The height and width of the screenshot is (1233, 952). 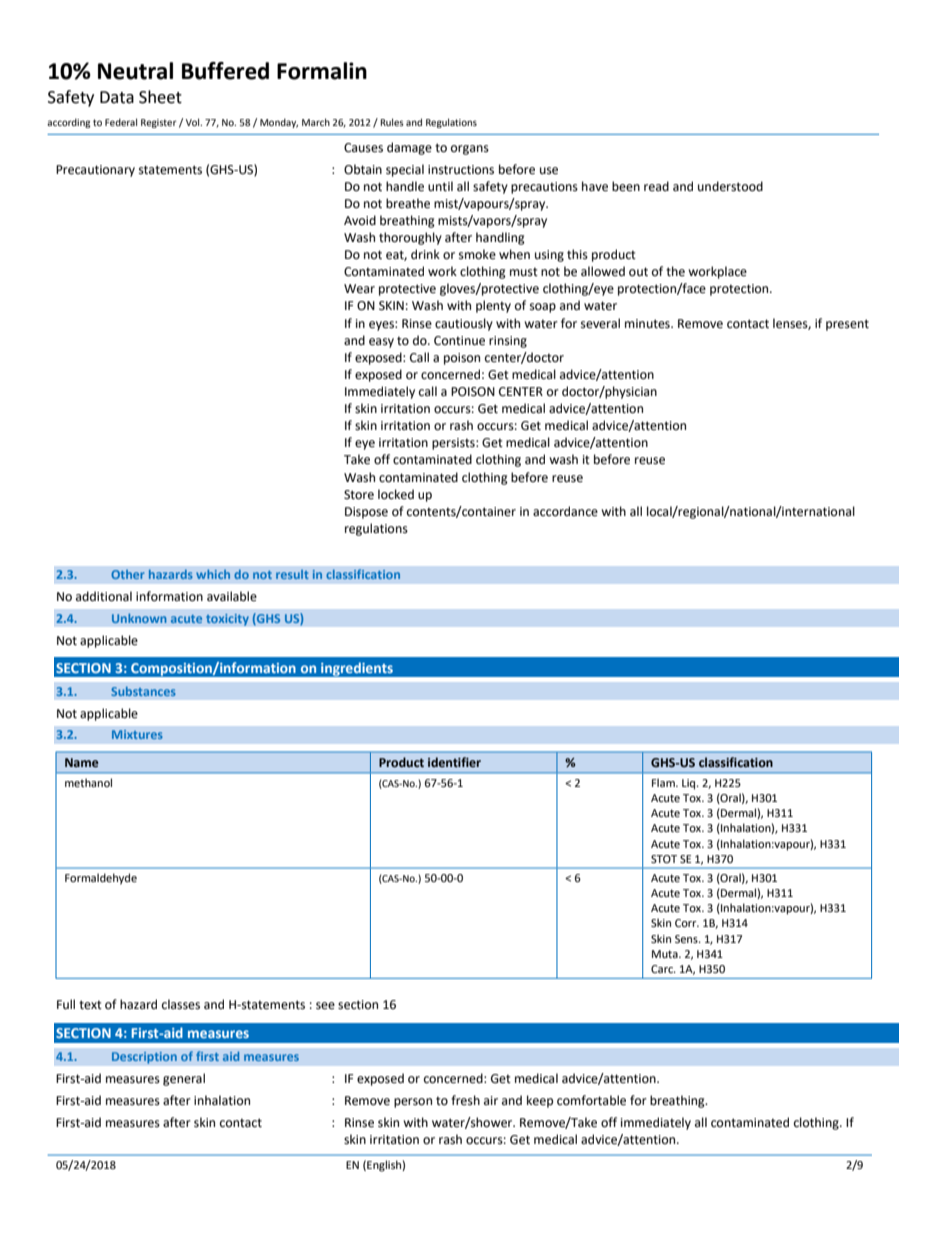 I want to click on Description, so click(x=144, y=1058).
